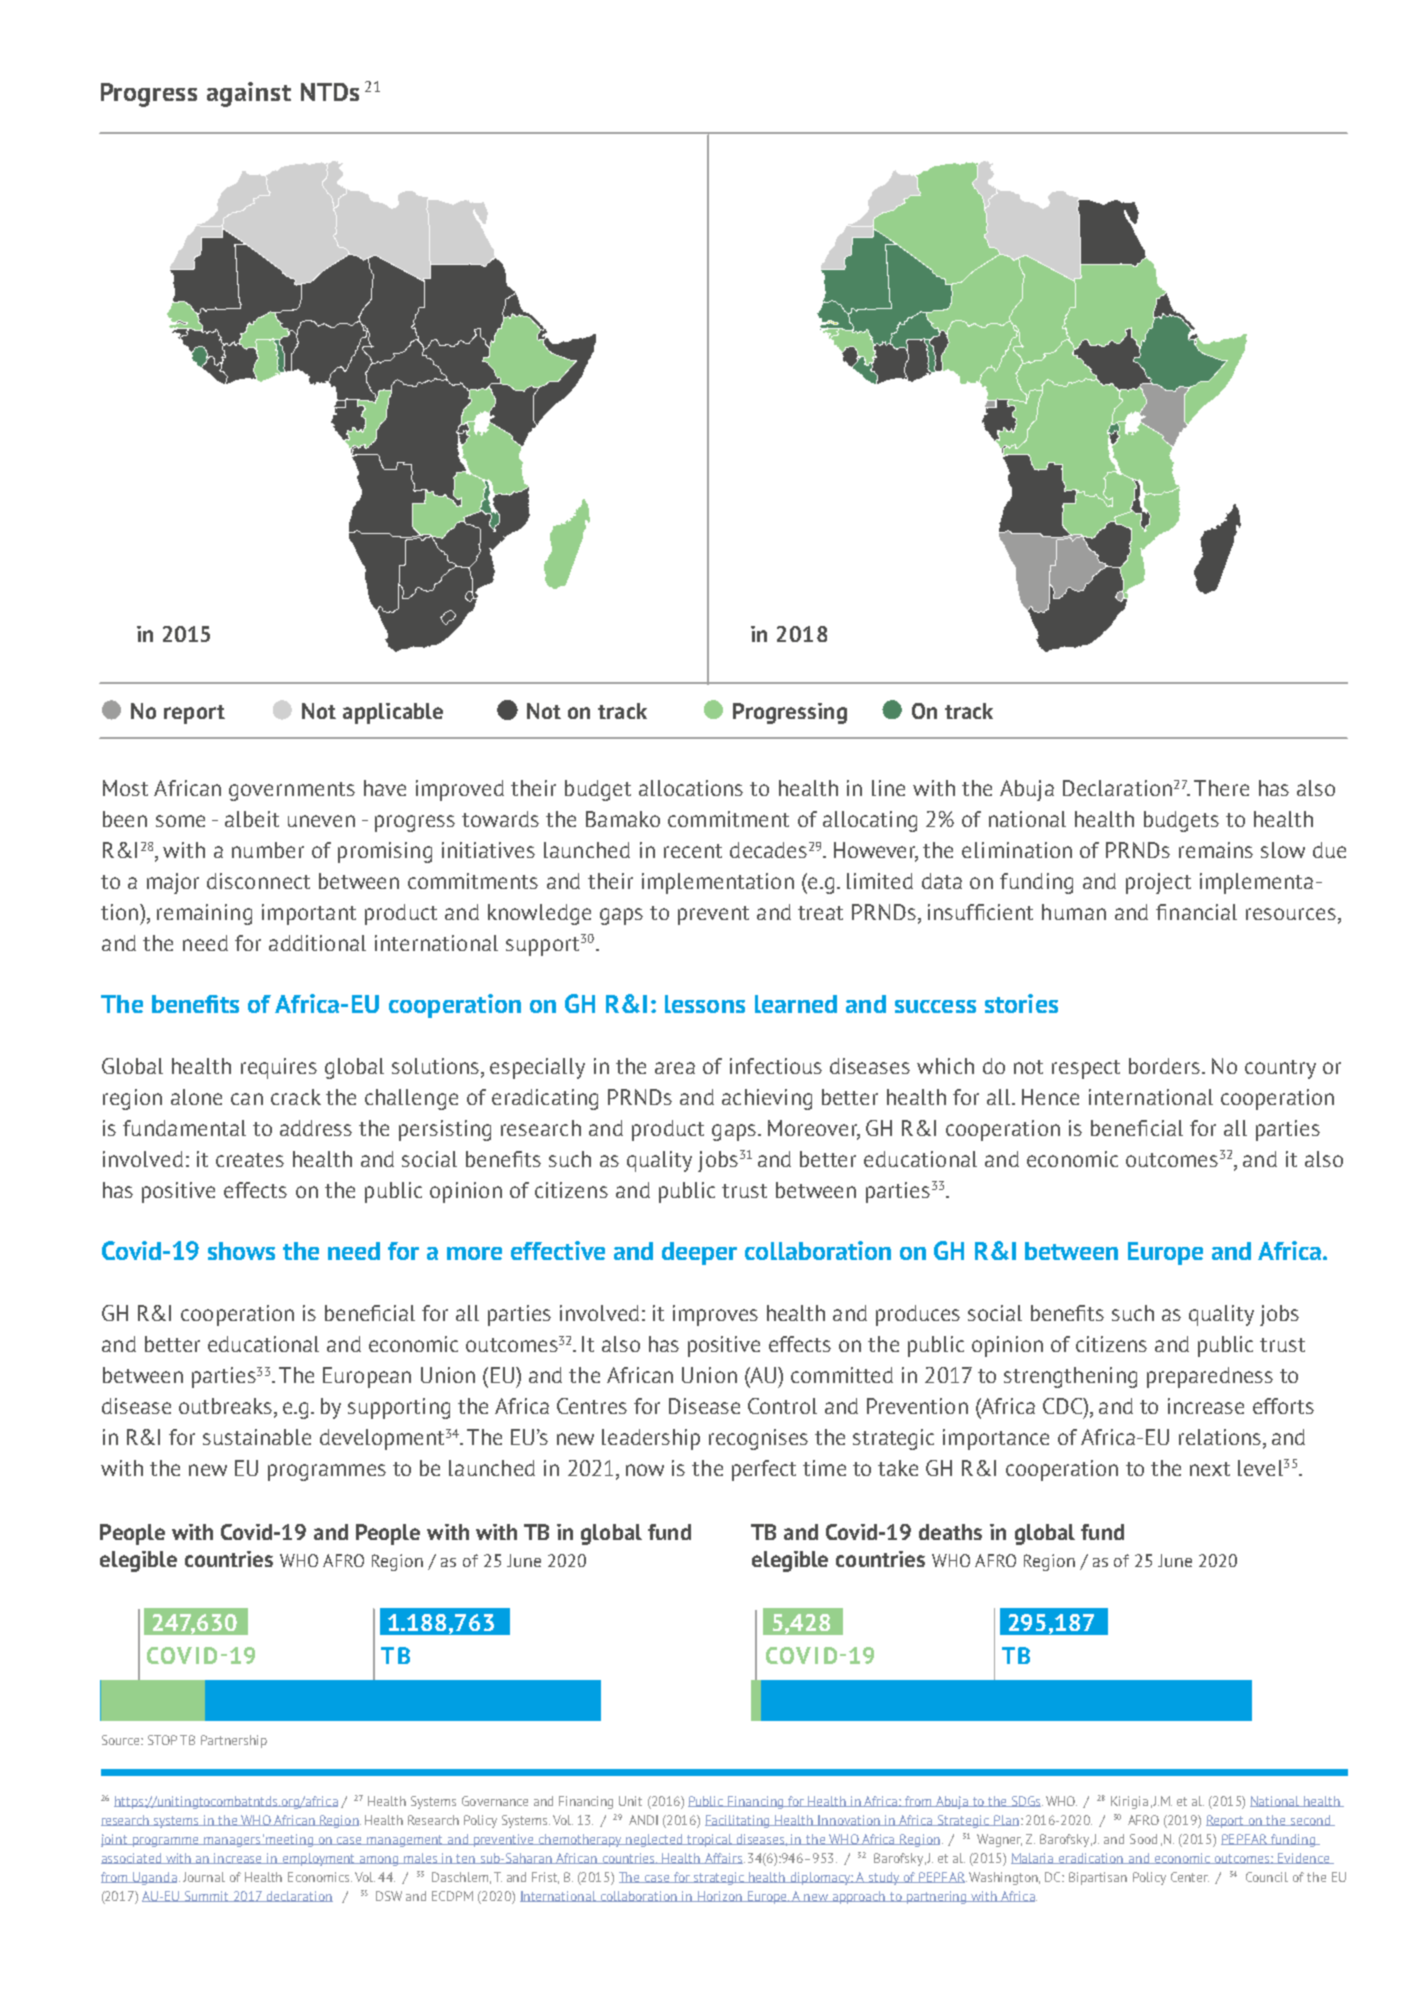  Describe the element at coordinates (232, 1842) in the page. I see `managers` at that location.
